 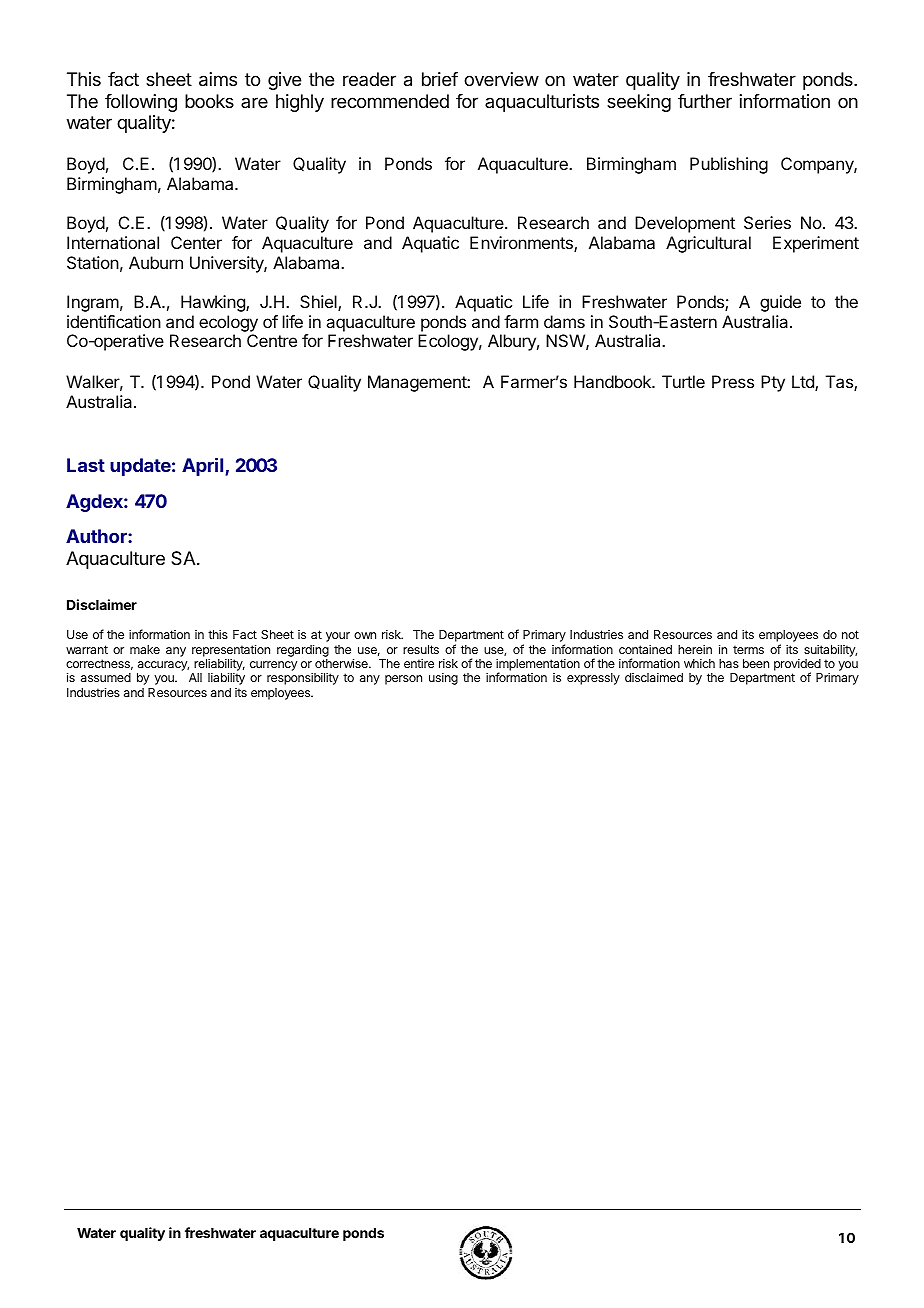 What do you see at coordinates (204, 467) in the screenshot?
I see `April` at bounding box center [204, 467].
